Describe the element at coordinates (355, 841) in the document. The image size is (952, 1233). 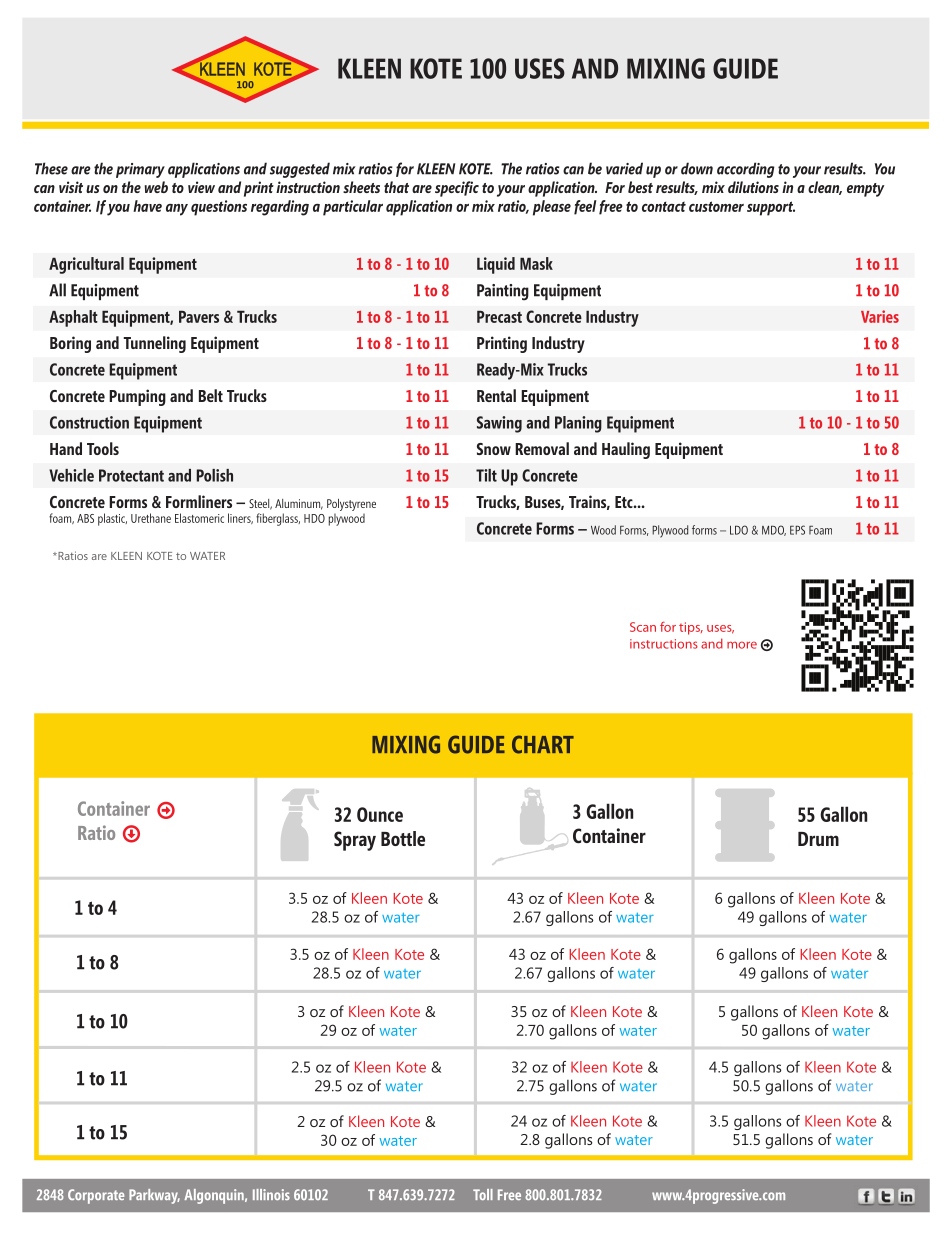
I see `Spray` at that location.
